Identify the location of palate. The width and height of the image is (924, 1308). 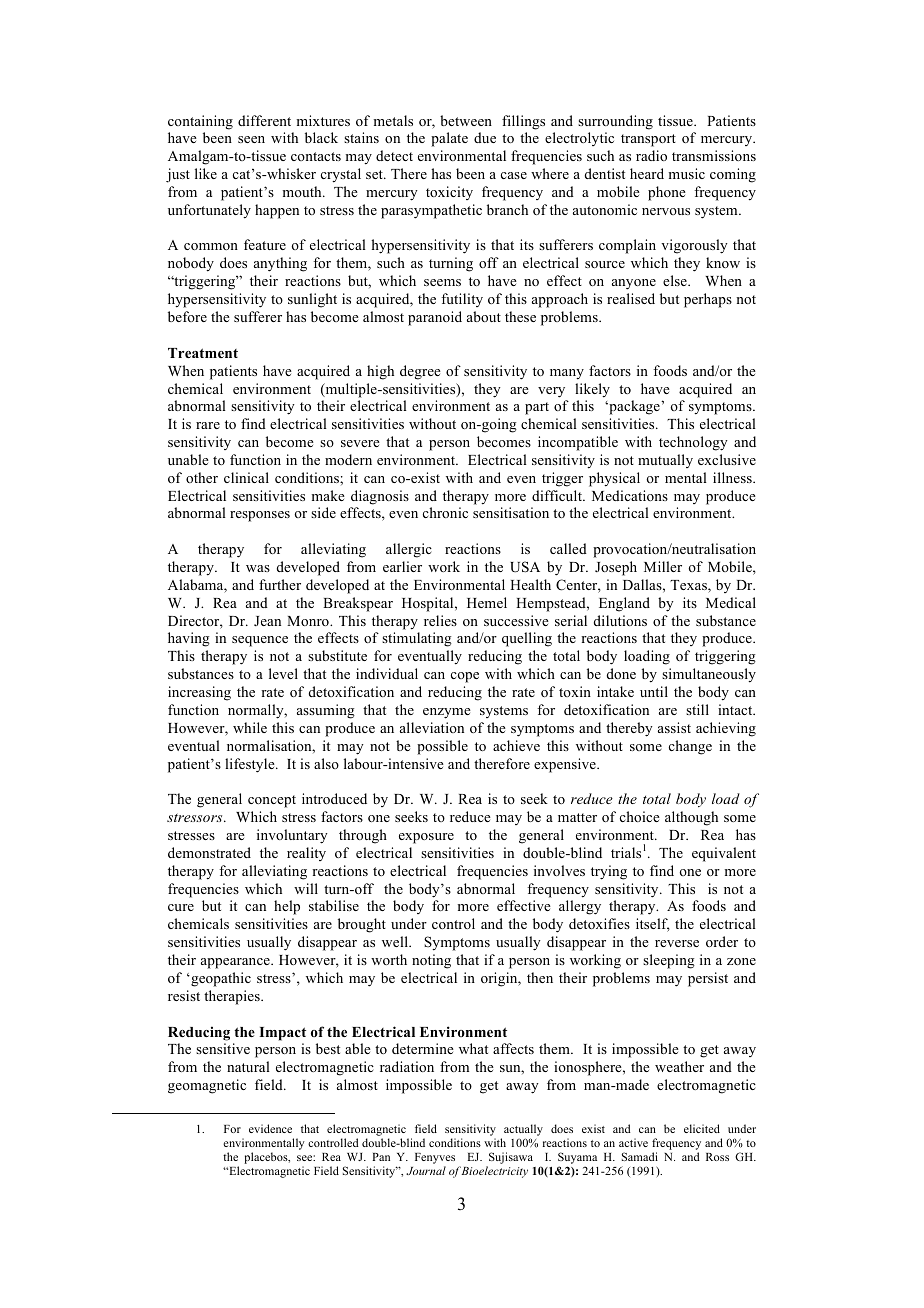
(449, 139).
